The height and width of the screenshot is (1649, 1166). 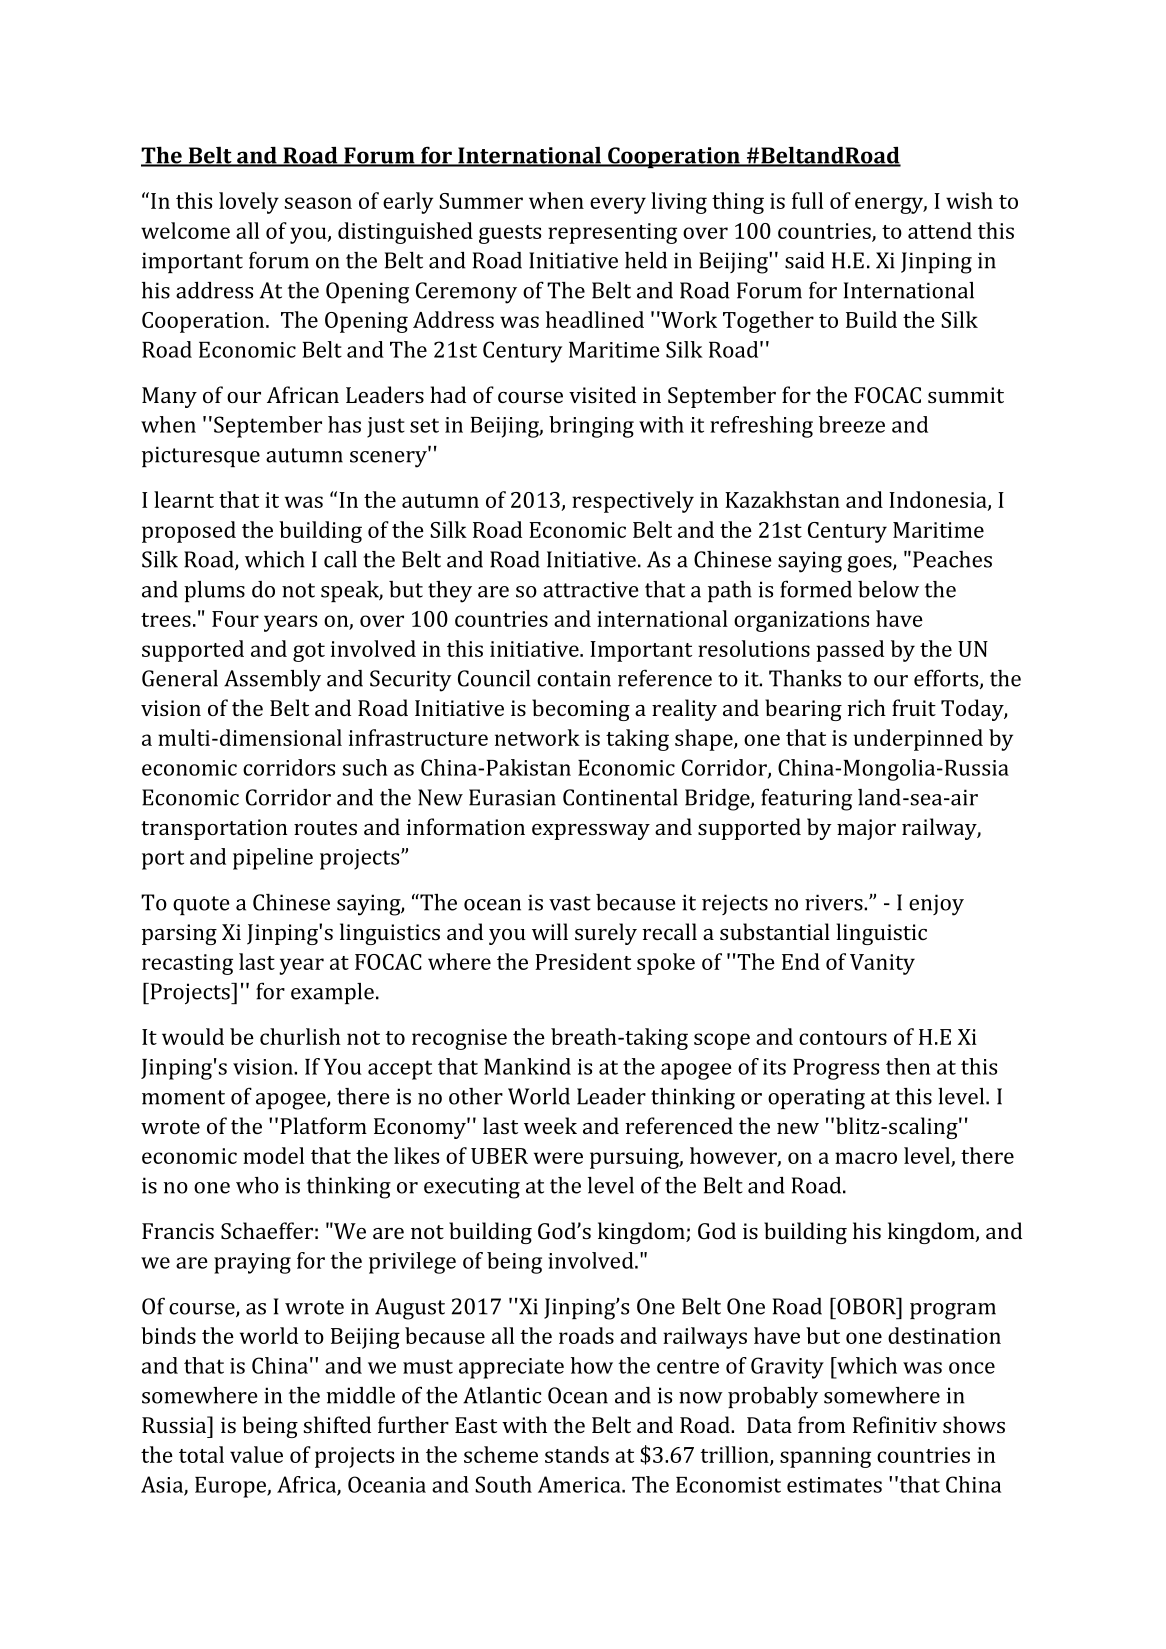 I want to click on value, so click(x=256, y=1454).
